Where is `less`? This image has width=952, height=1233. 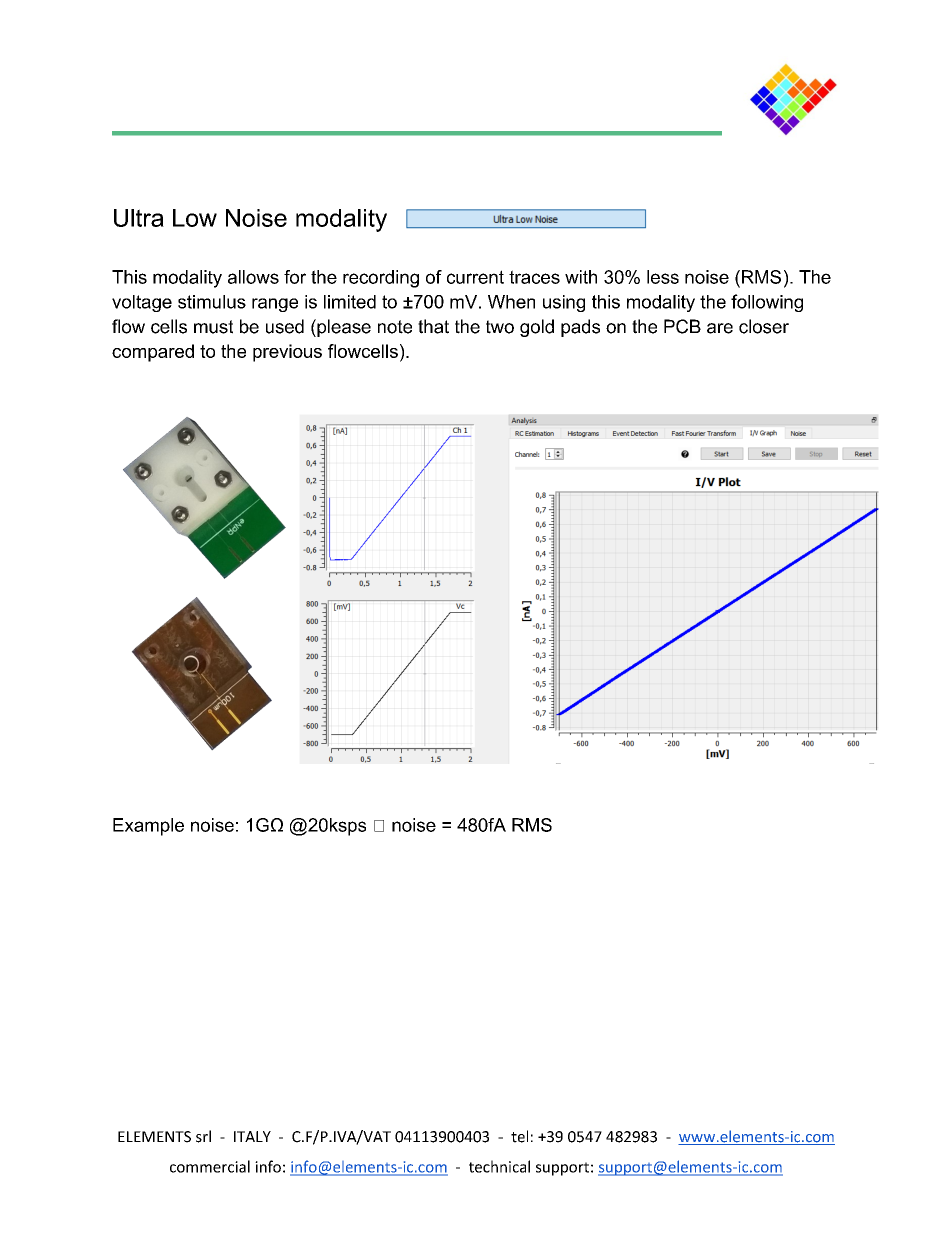
less is located at coordinates (663, 277).
